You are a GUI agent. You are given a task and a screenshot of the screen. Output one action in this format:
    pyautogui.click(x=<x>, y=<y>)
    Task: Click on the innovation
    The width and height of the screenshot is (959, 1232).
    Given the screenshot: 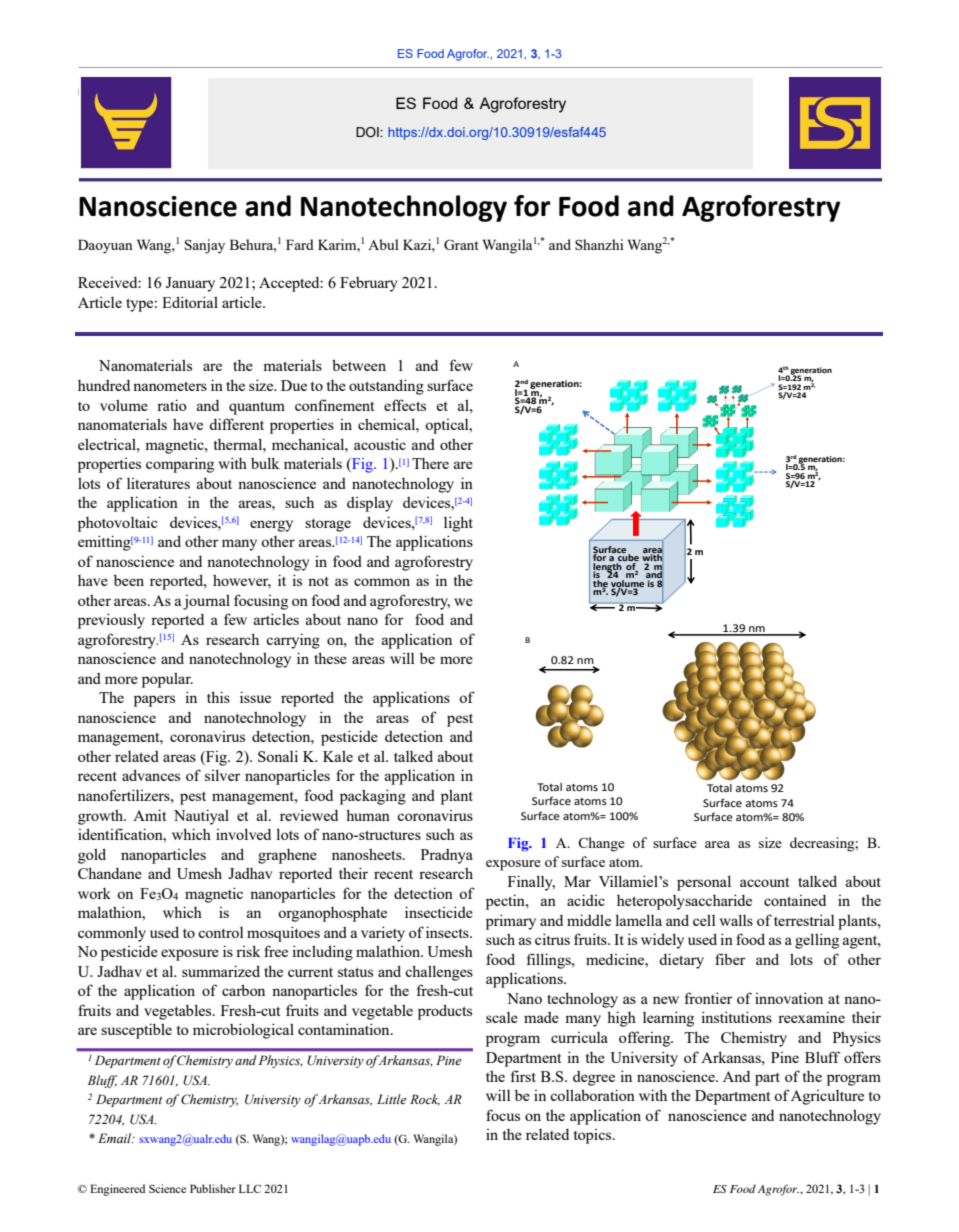 What is the action you would take?
    pyautogui.click(x=789, y=998)
